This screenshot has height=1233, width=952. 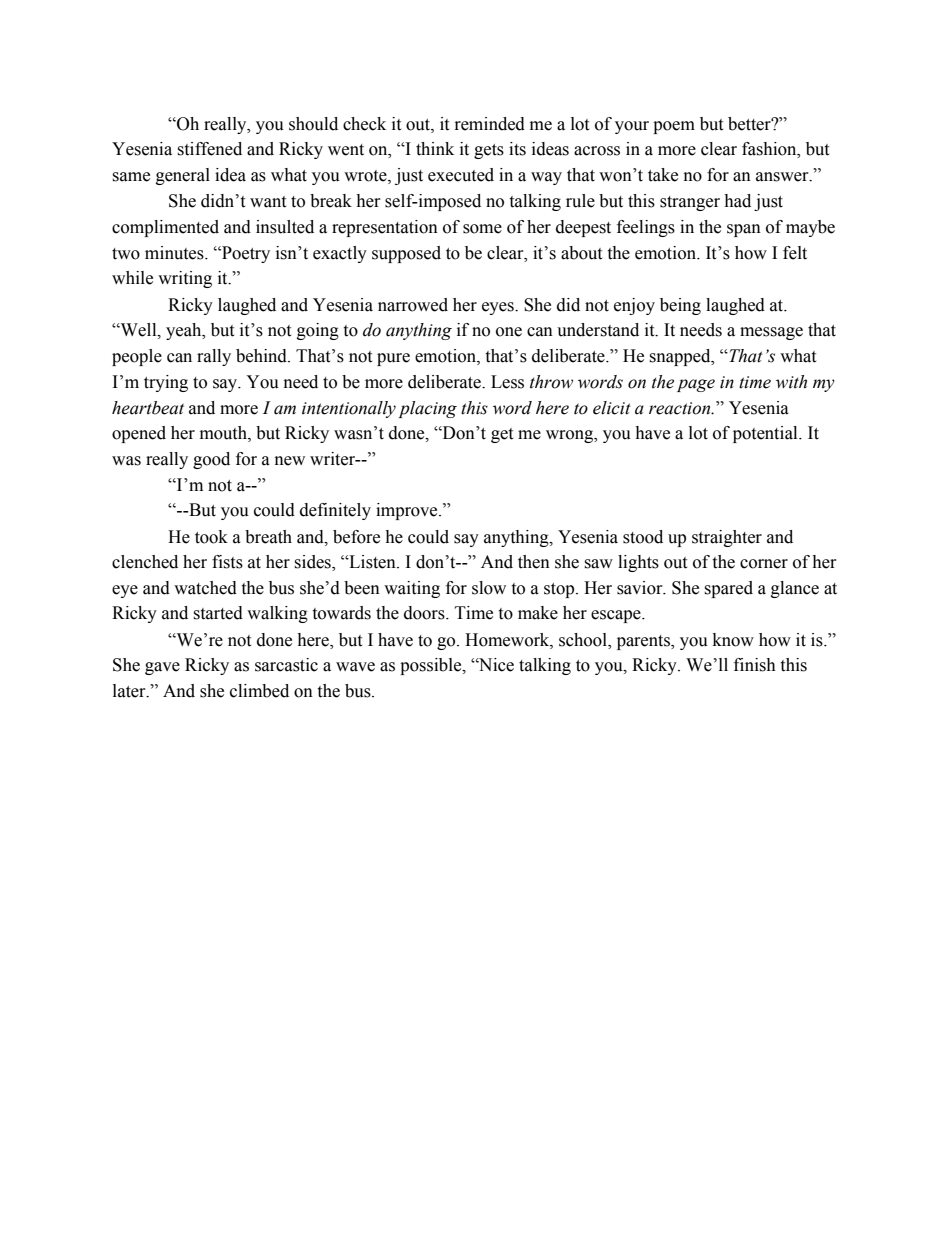 I want to click on then, so click(x=534, y=562).
